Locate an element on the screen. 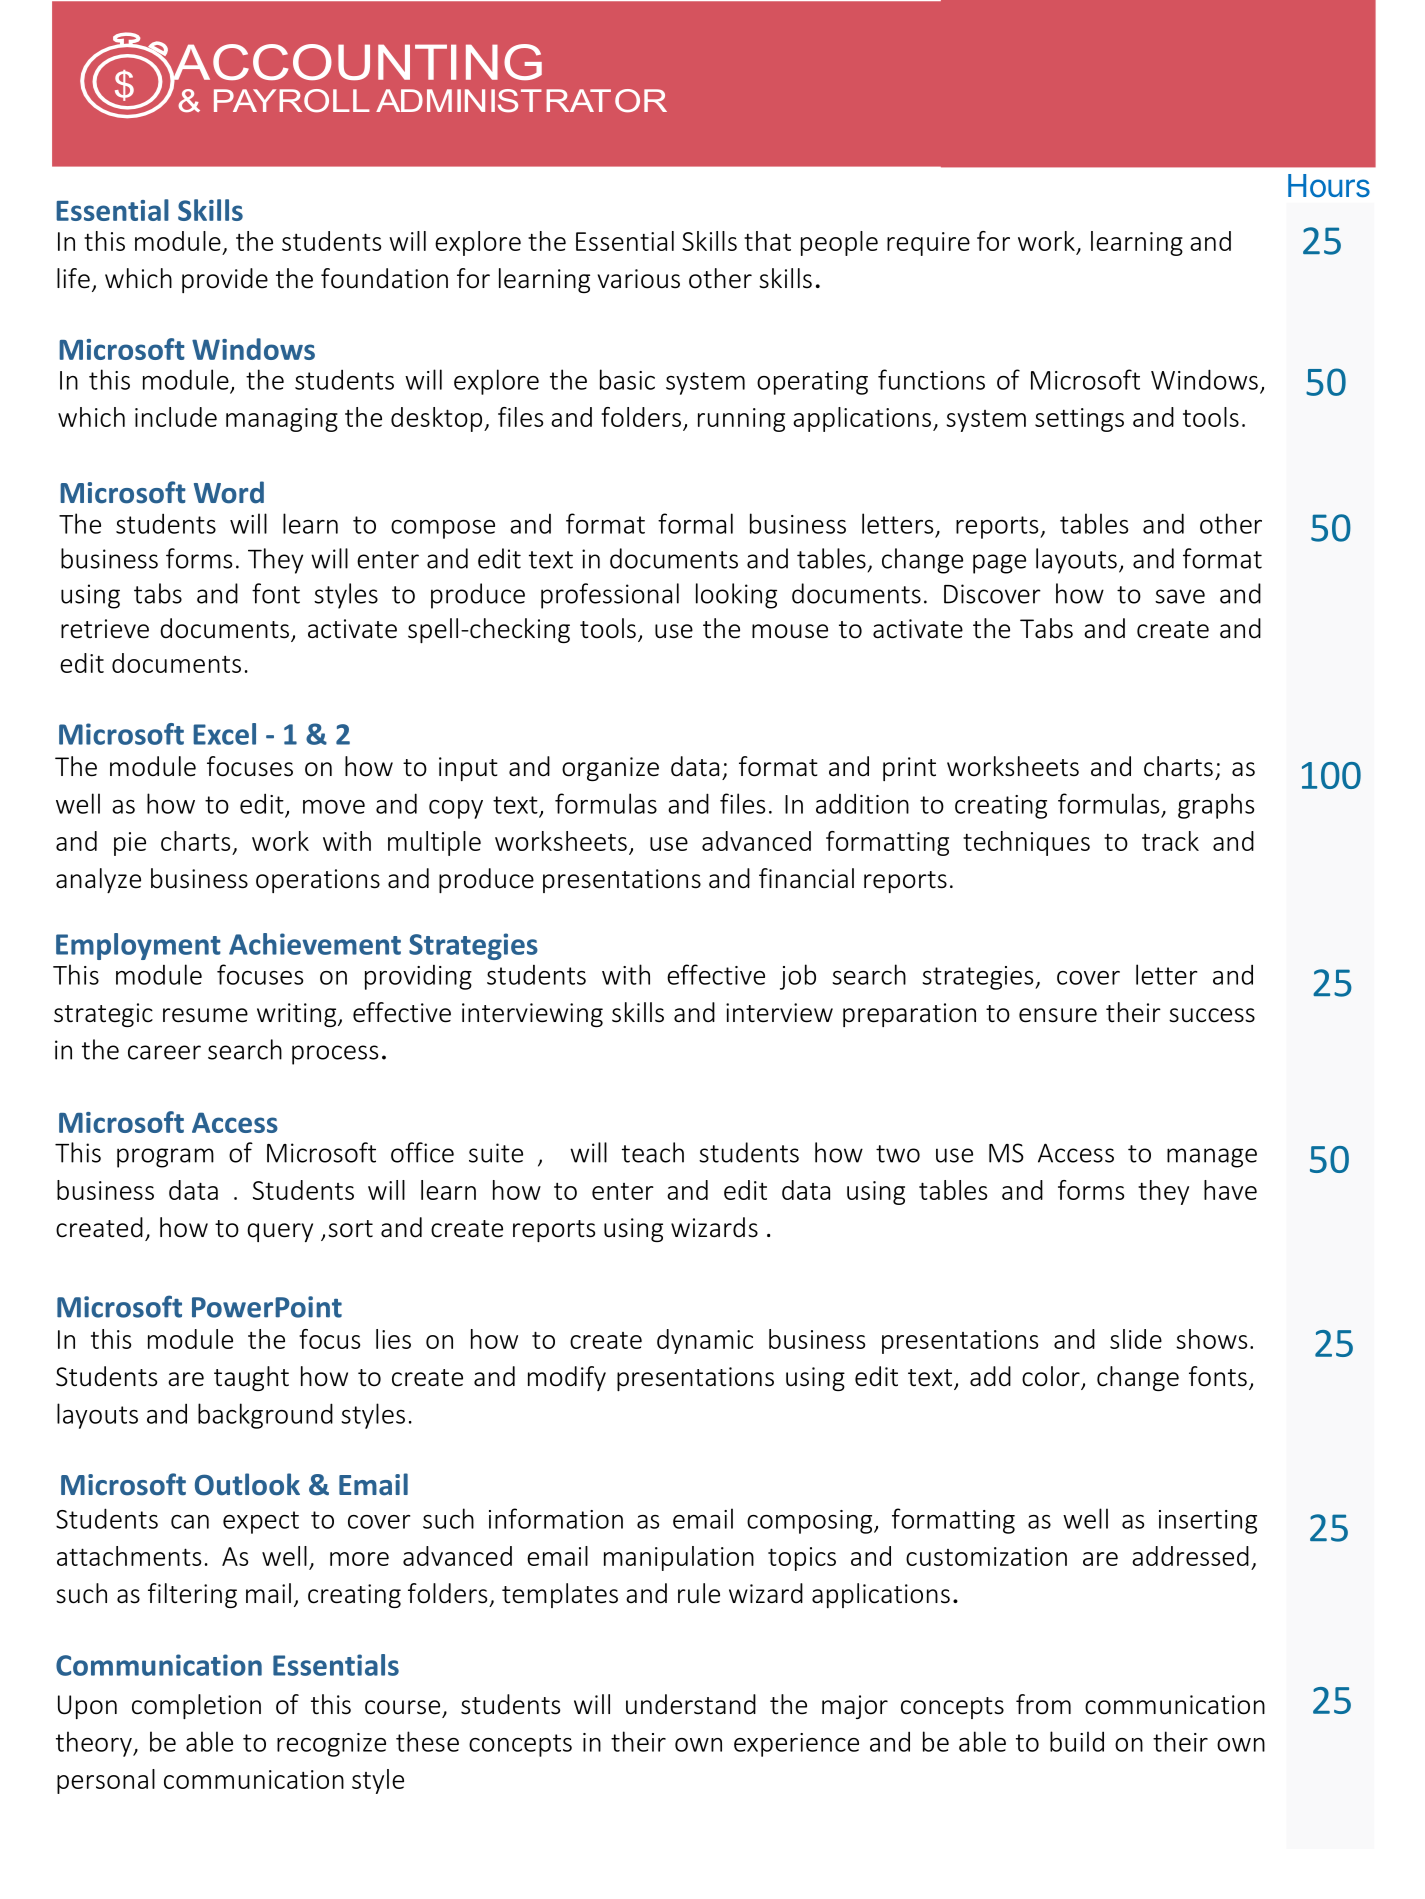  that is located at coordinates (767, 241).
